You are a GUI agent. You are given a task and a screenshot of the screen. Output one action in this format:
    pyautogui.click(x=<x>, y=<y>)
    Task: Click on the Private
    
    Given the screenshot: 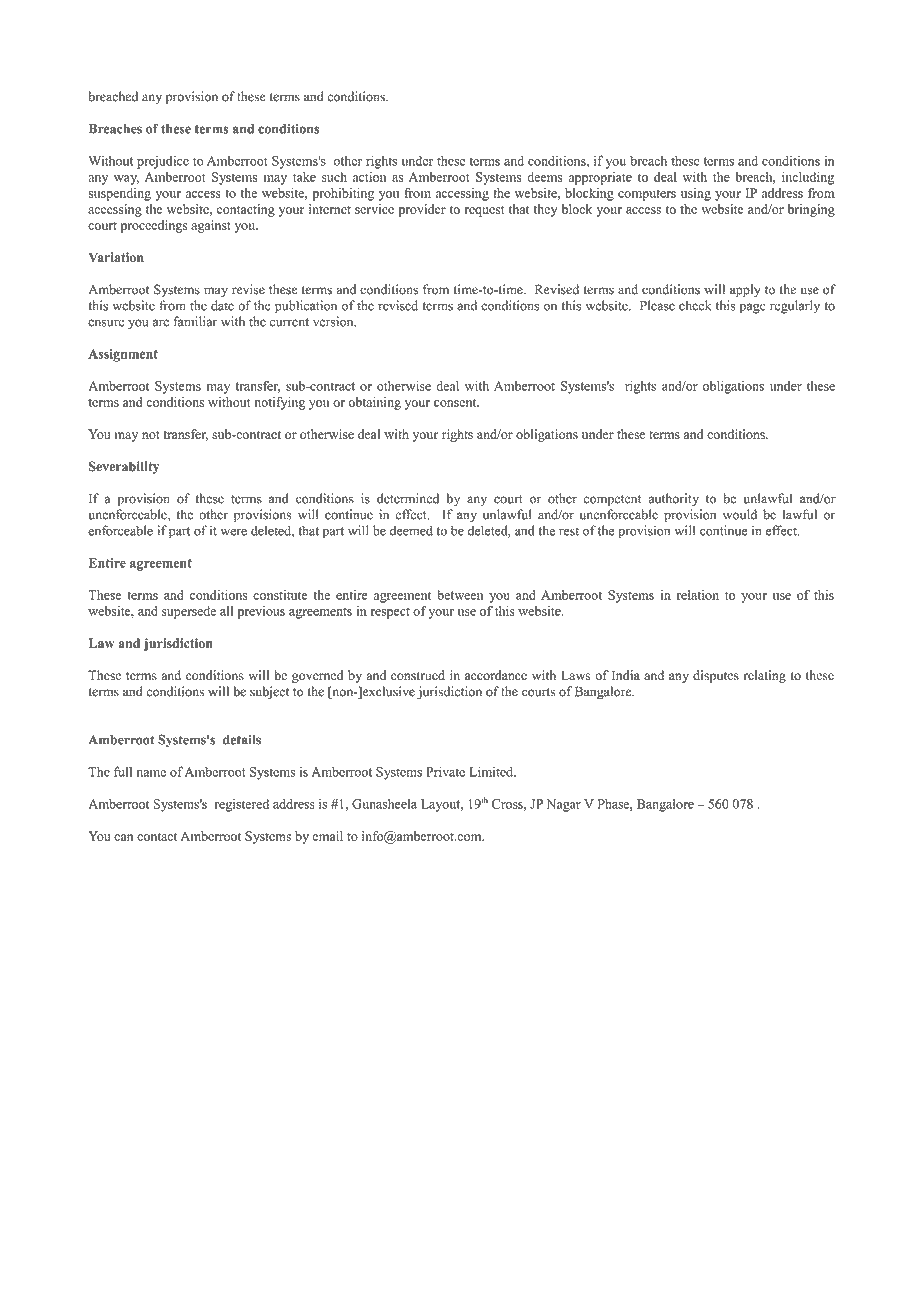 What is the action you would take?
    pyautogui.click(x=445, y=771)
